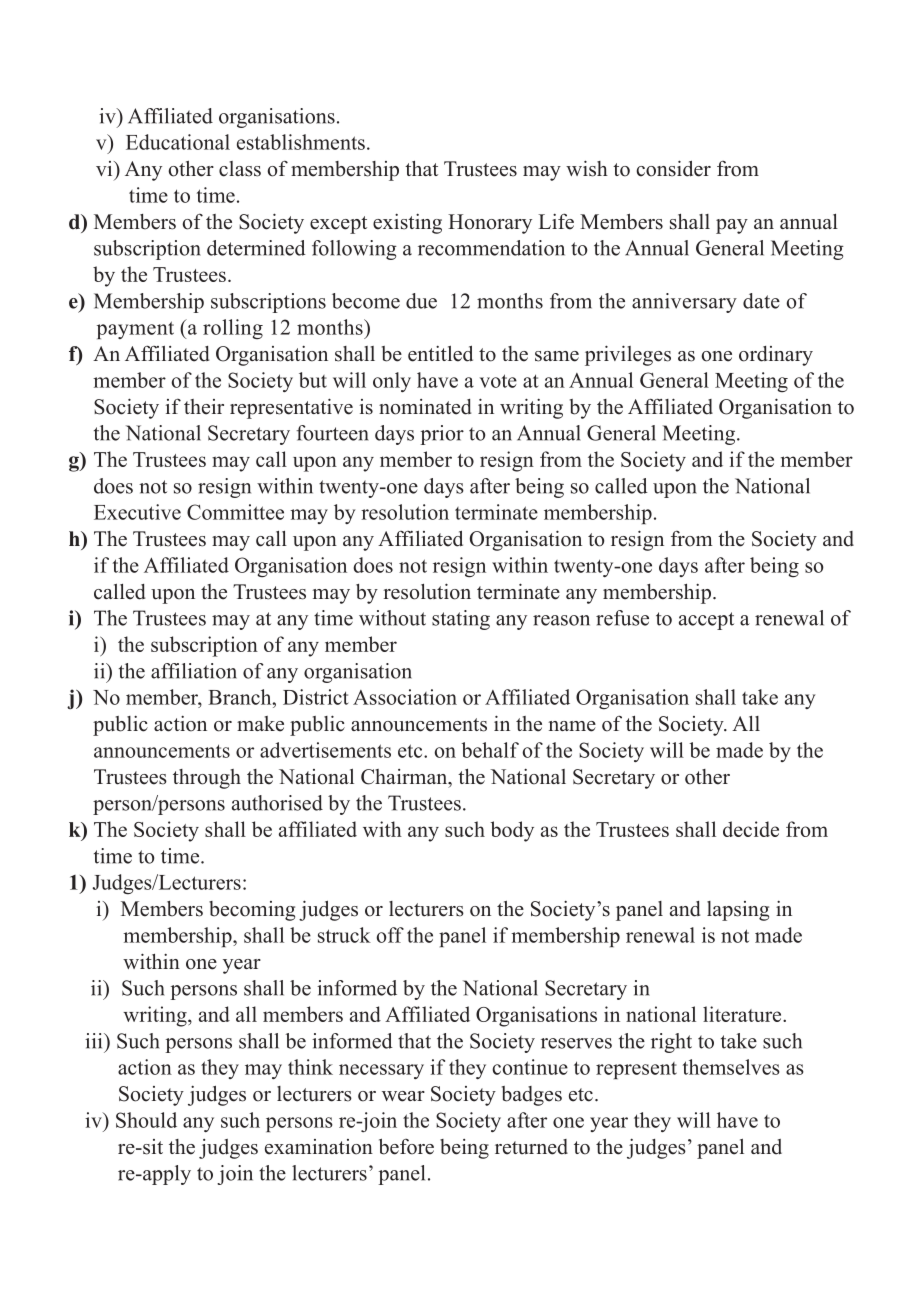 The image size is (924, 1311). What do you see at coordinates (137, 512) in the image?
I see `Executive` at bounding box center [137, 512].
